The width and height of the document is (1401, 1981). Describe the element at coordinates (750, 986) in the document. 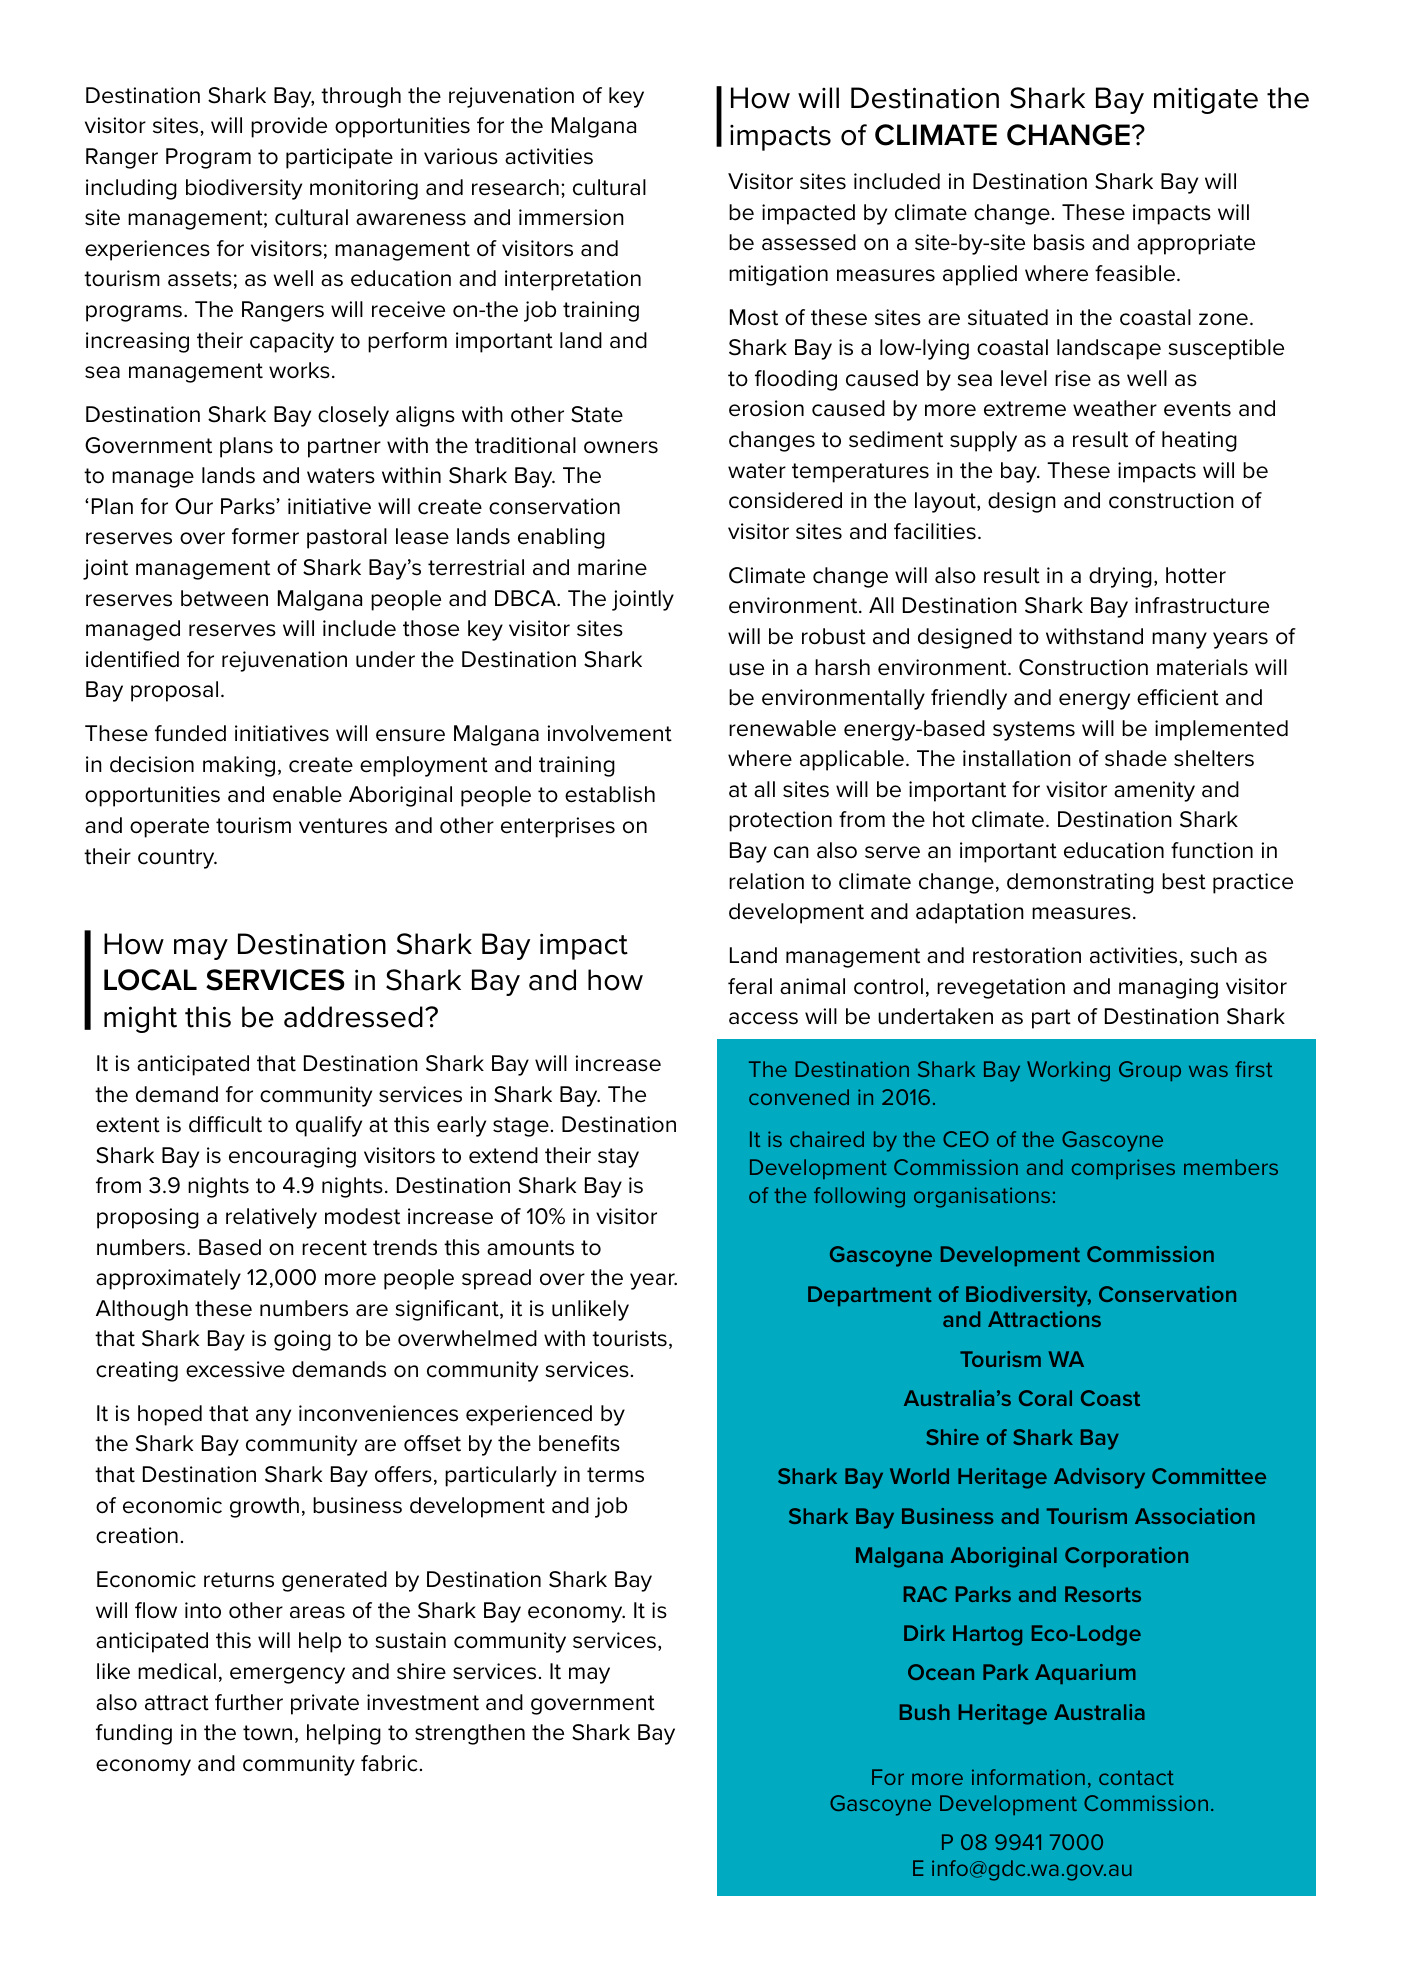

I see `feral` at that location.
